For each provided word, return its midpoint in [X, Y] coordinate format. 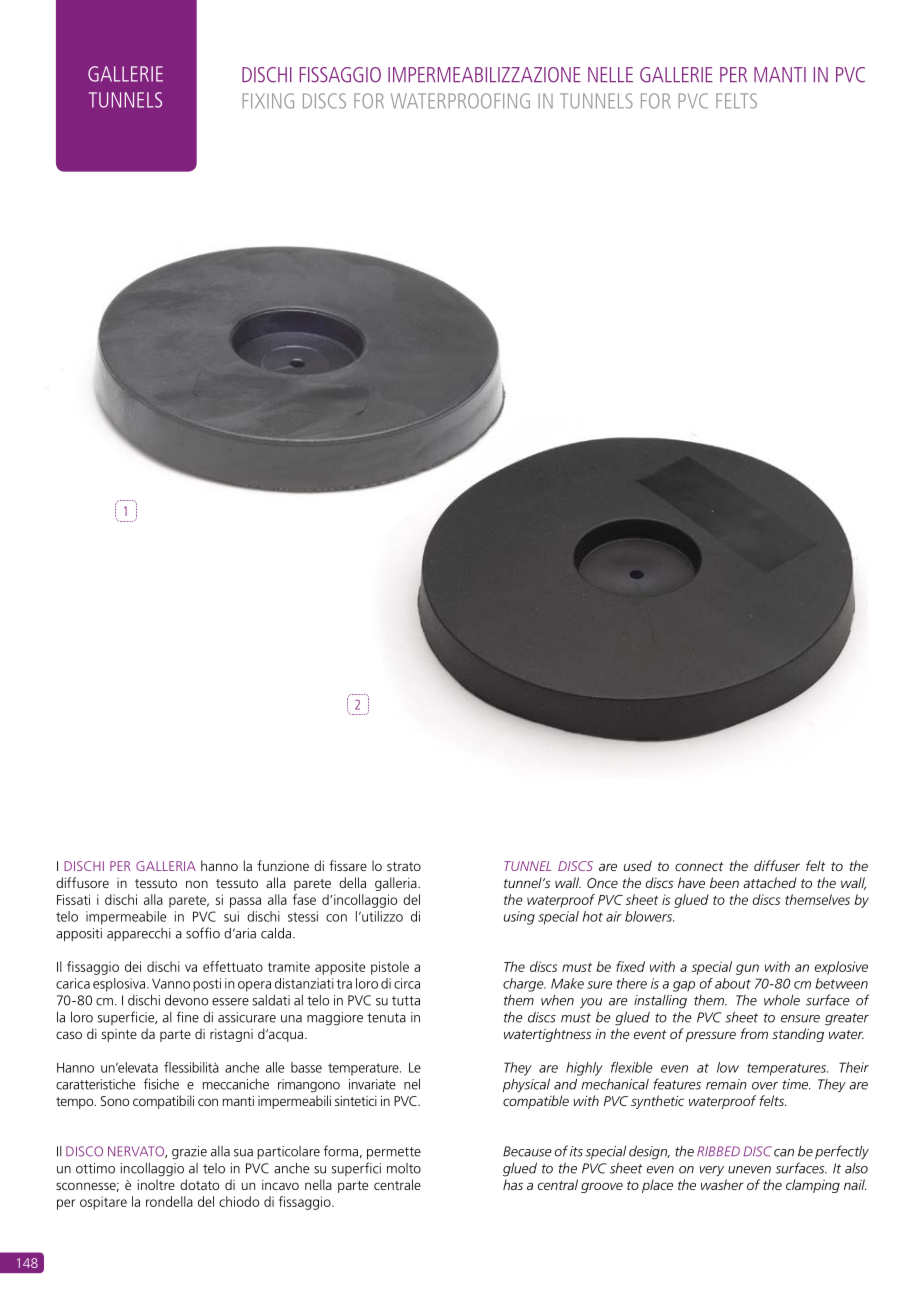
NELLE [610, 74]
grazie [189, 1153]
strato [404, 866]
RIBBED [718, 1151]
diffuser [777, 865]
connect [699, 866]
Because [527, 1151]
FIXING [268, 101]
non [197, 884]
